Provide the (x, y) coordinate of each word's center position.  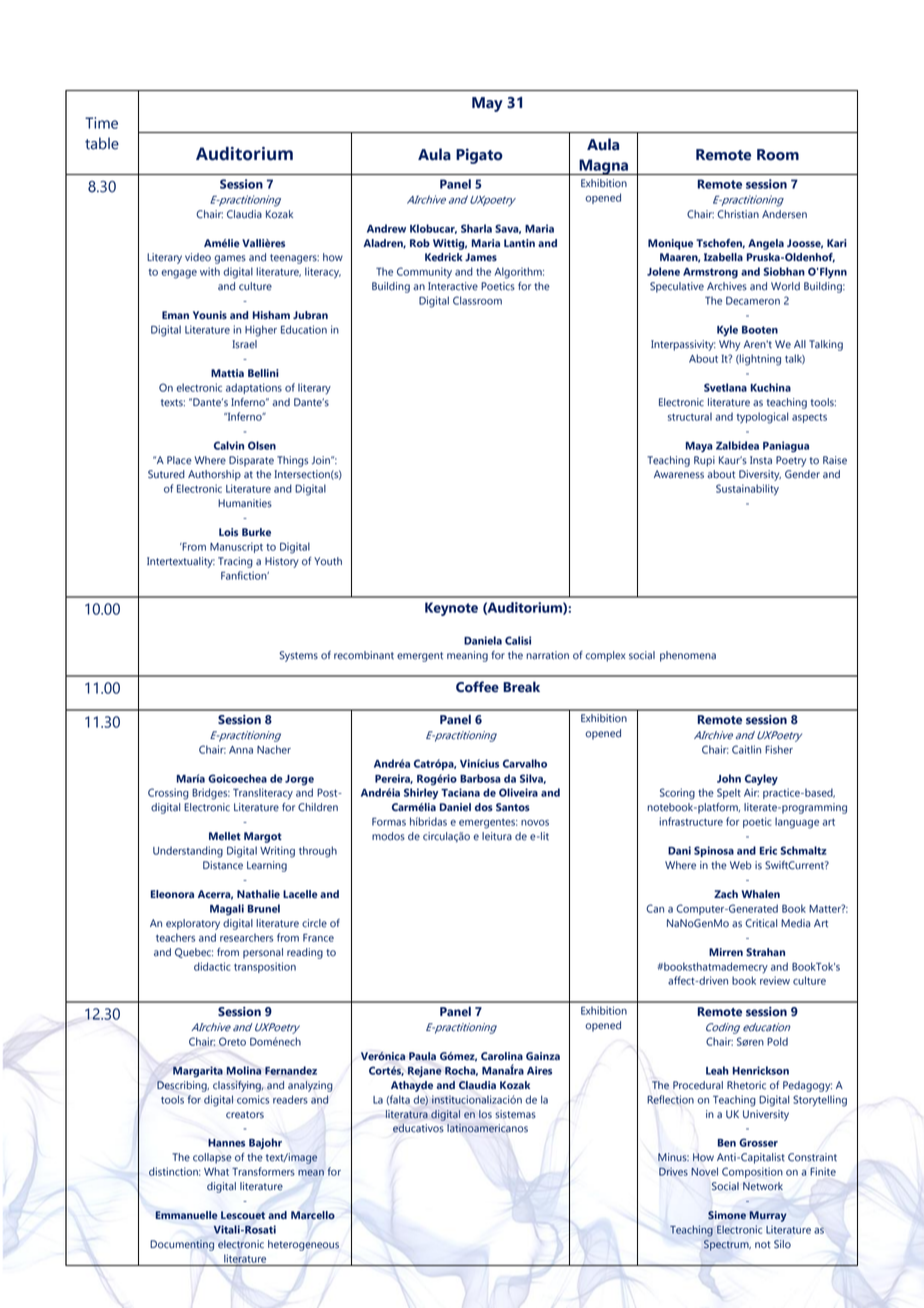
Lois (228, 532)
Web (741, 865)
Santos (513, 807)
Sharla (476, 228)
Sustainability (747, 490)
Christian (738, 214)
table (102, 143)
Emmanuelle (186, 1215)
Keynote (451, 609)
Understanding (188, 852)
